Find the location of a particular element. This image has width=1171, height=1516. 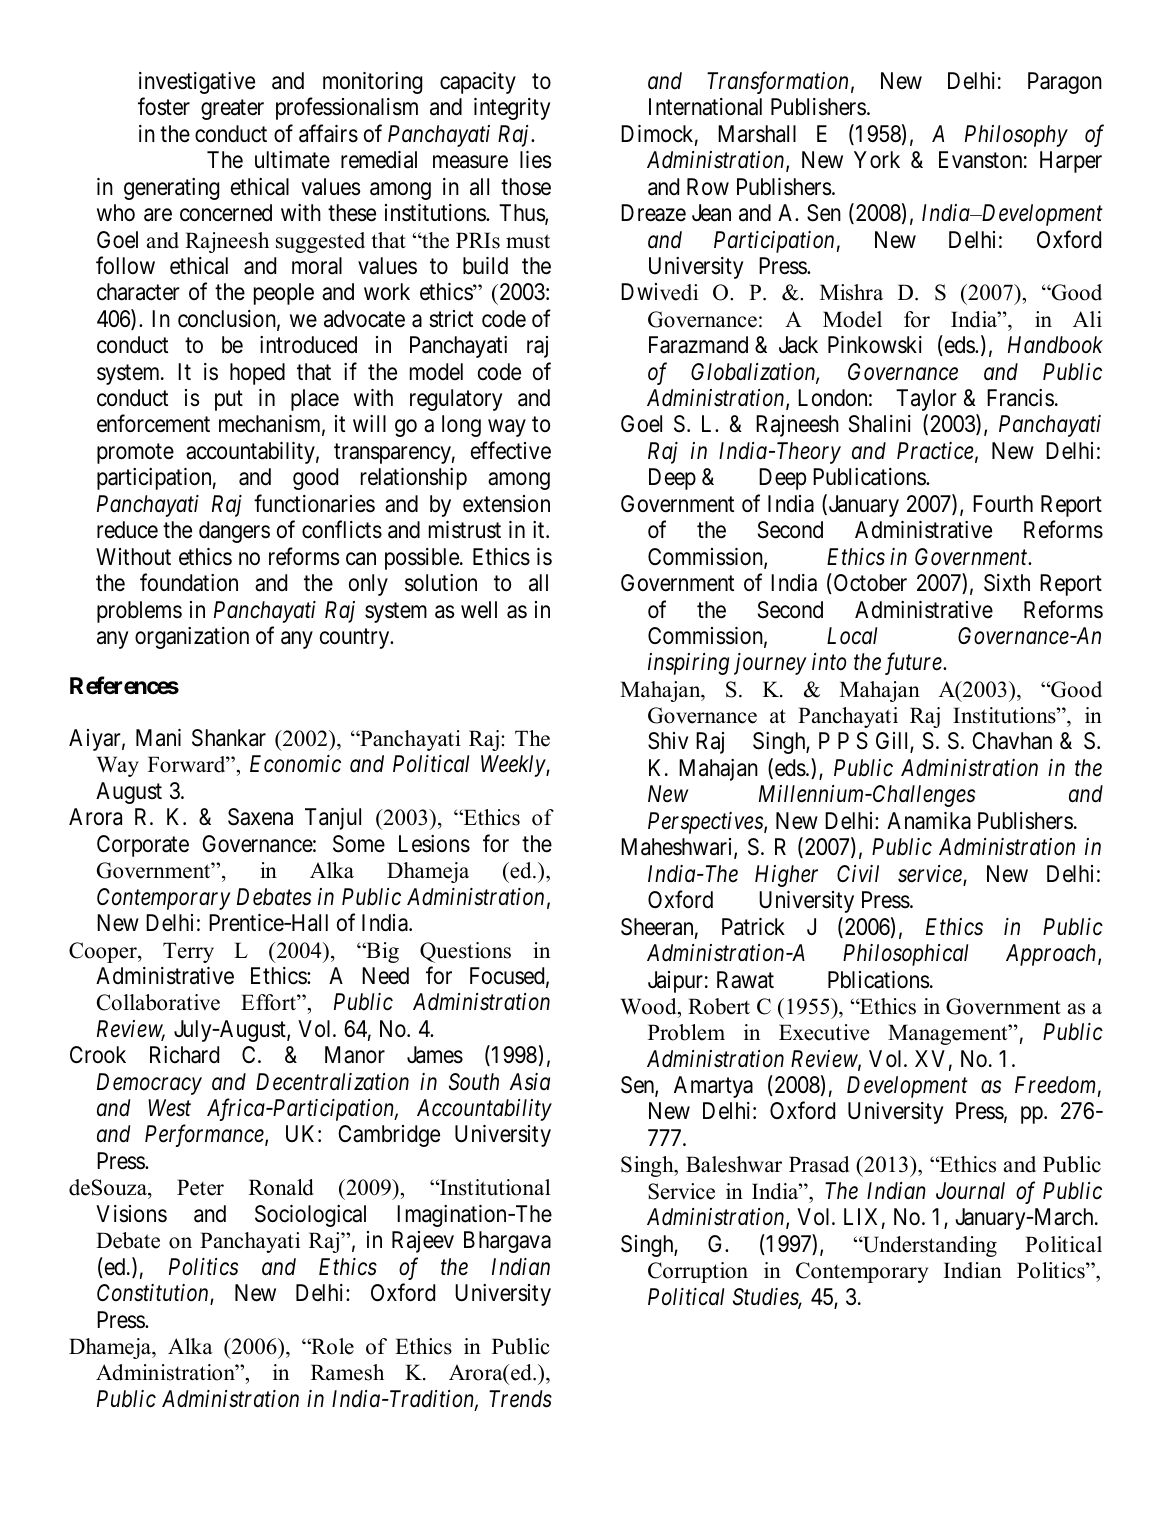

Constitution is located at coordinates (154, 1294).
